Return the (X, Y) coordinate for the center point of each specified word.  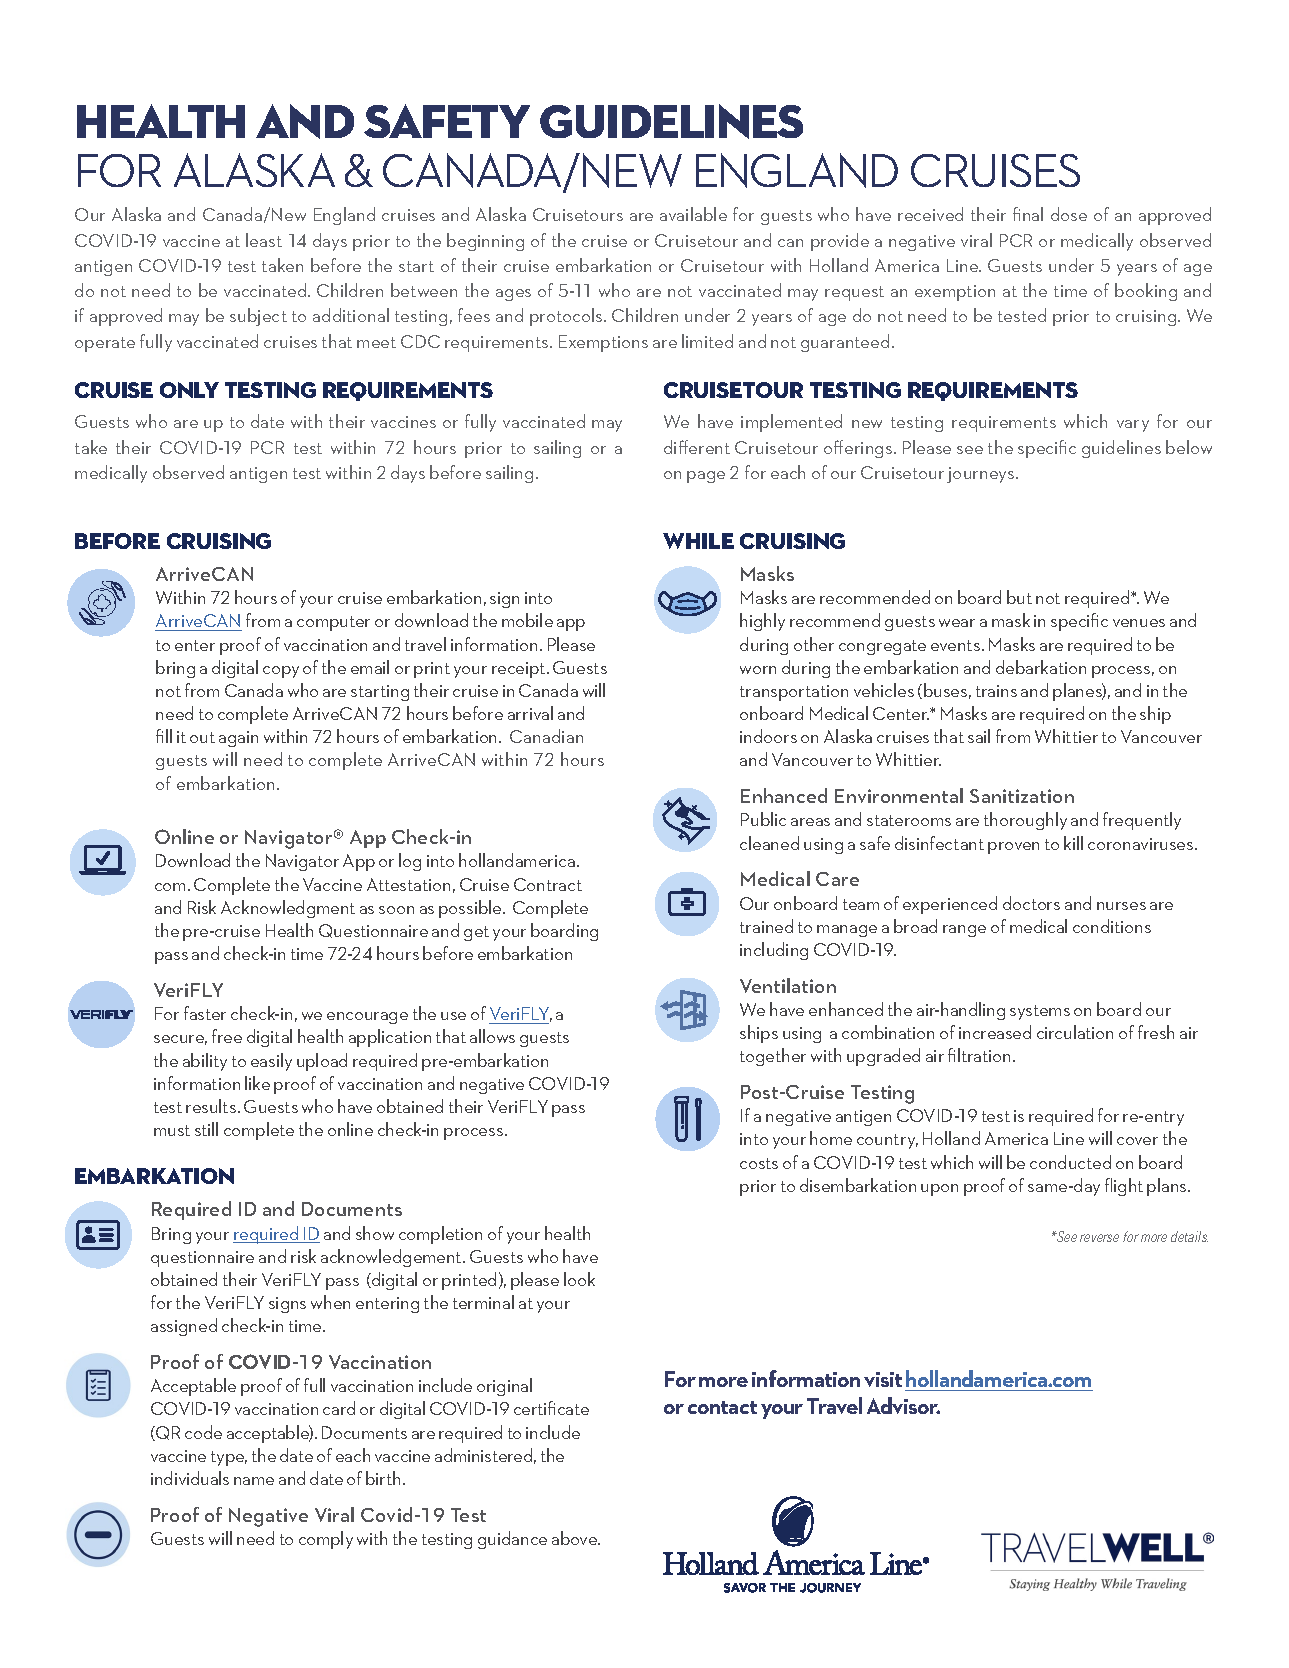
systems (1040, 1012)
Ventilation (788, 985)
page (706, 477)
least (264, 240)
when (330, 1302)
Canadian (546, 736)
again (238, 739)
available (693, 214)
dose (1069, 214)
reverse (1099, 1238)
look (579, 1279)
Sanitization (1022, 796)
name (254, 1481)
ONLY (189, 390)
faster (205, 1013)
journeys (982, 475)
